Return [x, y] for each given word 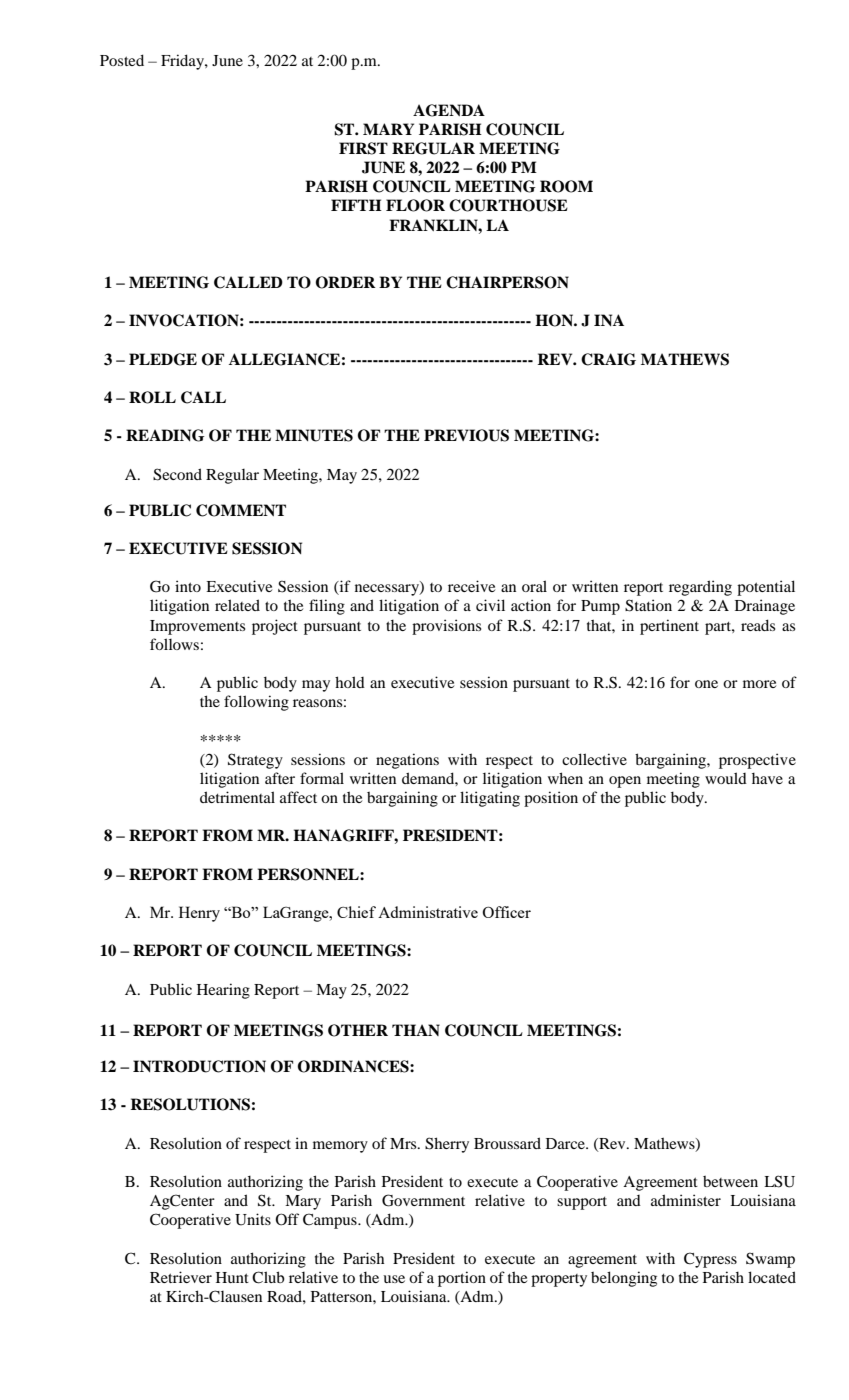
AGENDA [449, 110]
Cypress [710, 1260]
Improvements [197, 627]
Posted [122, 60]
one [706, 684]
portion [462, 1279]
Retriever [181, 1277]
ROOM [566, 186]
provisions [446, 627]
